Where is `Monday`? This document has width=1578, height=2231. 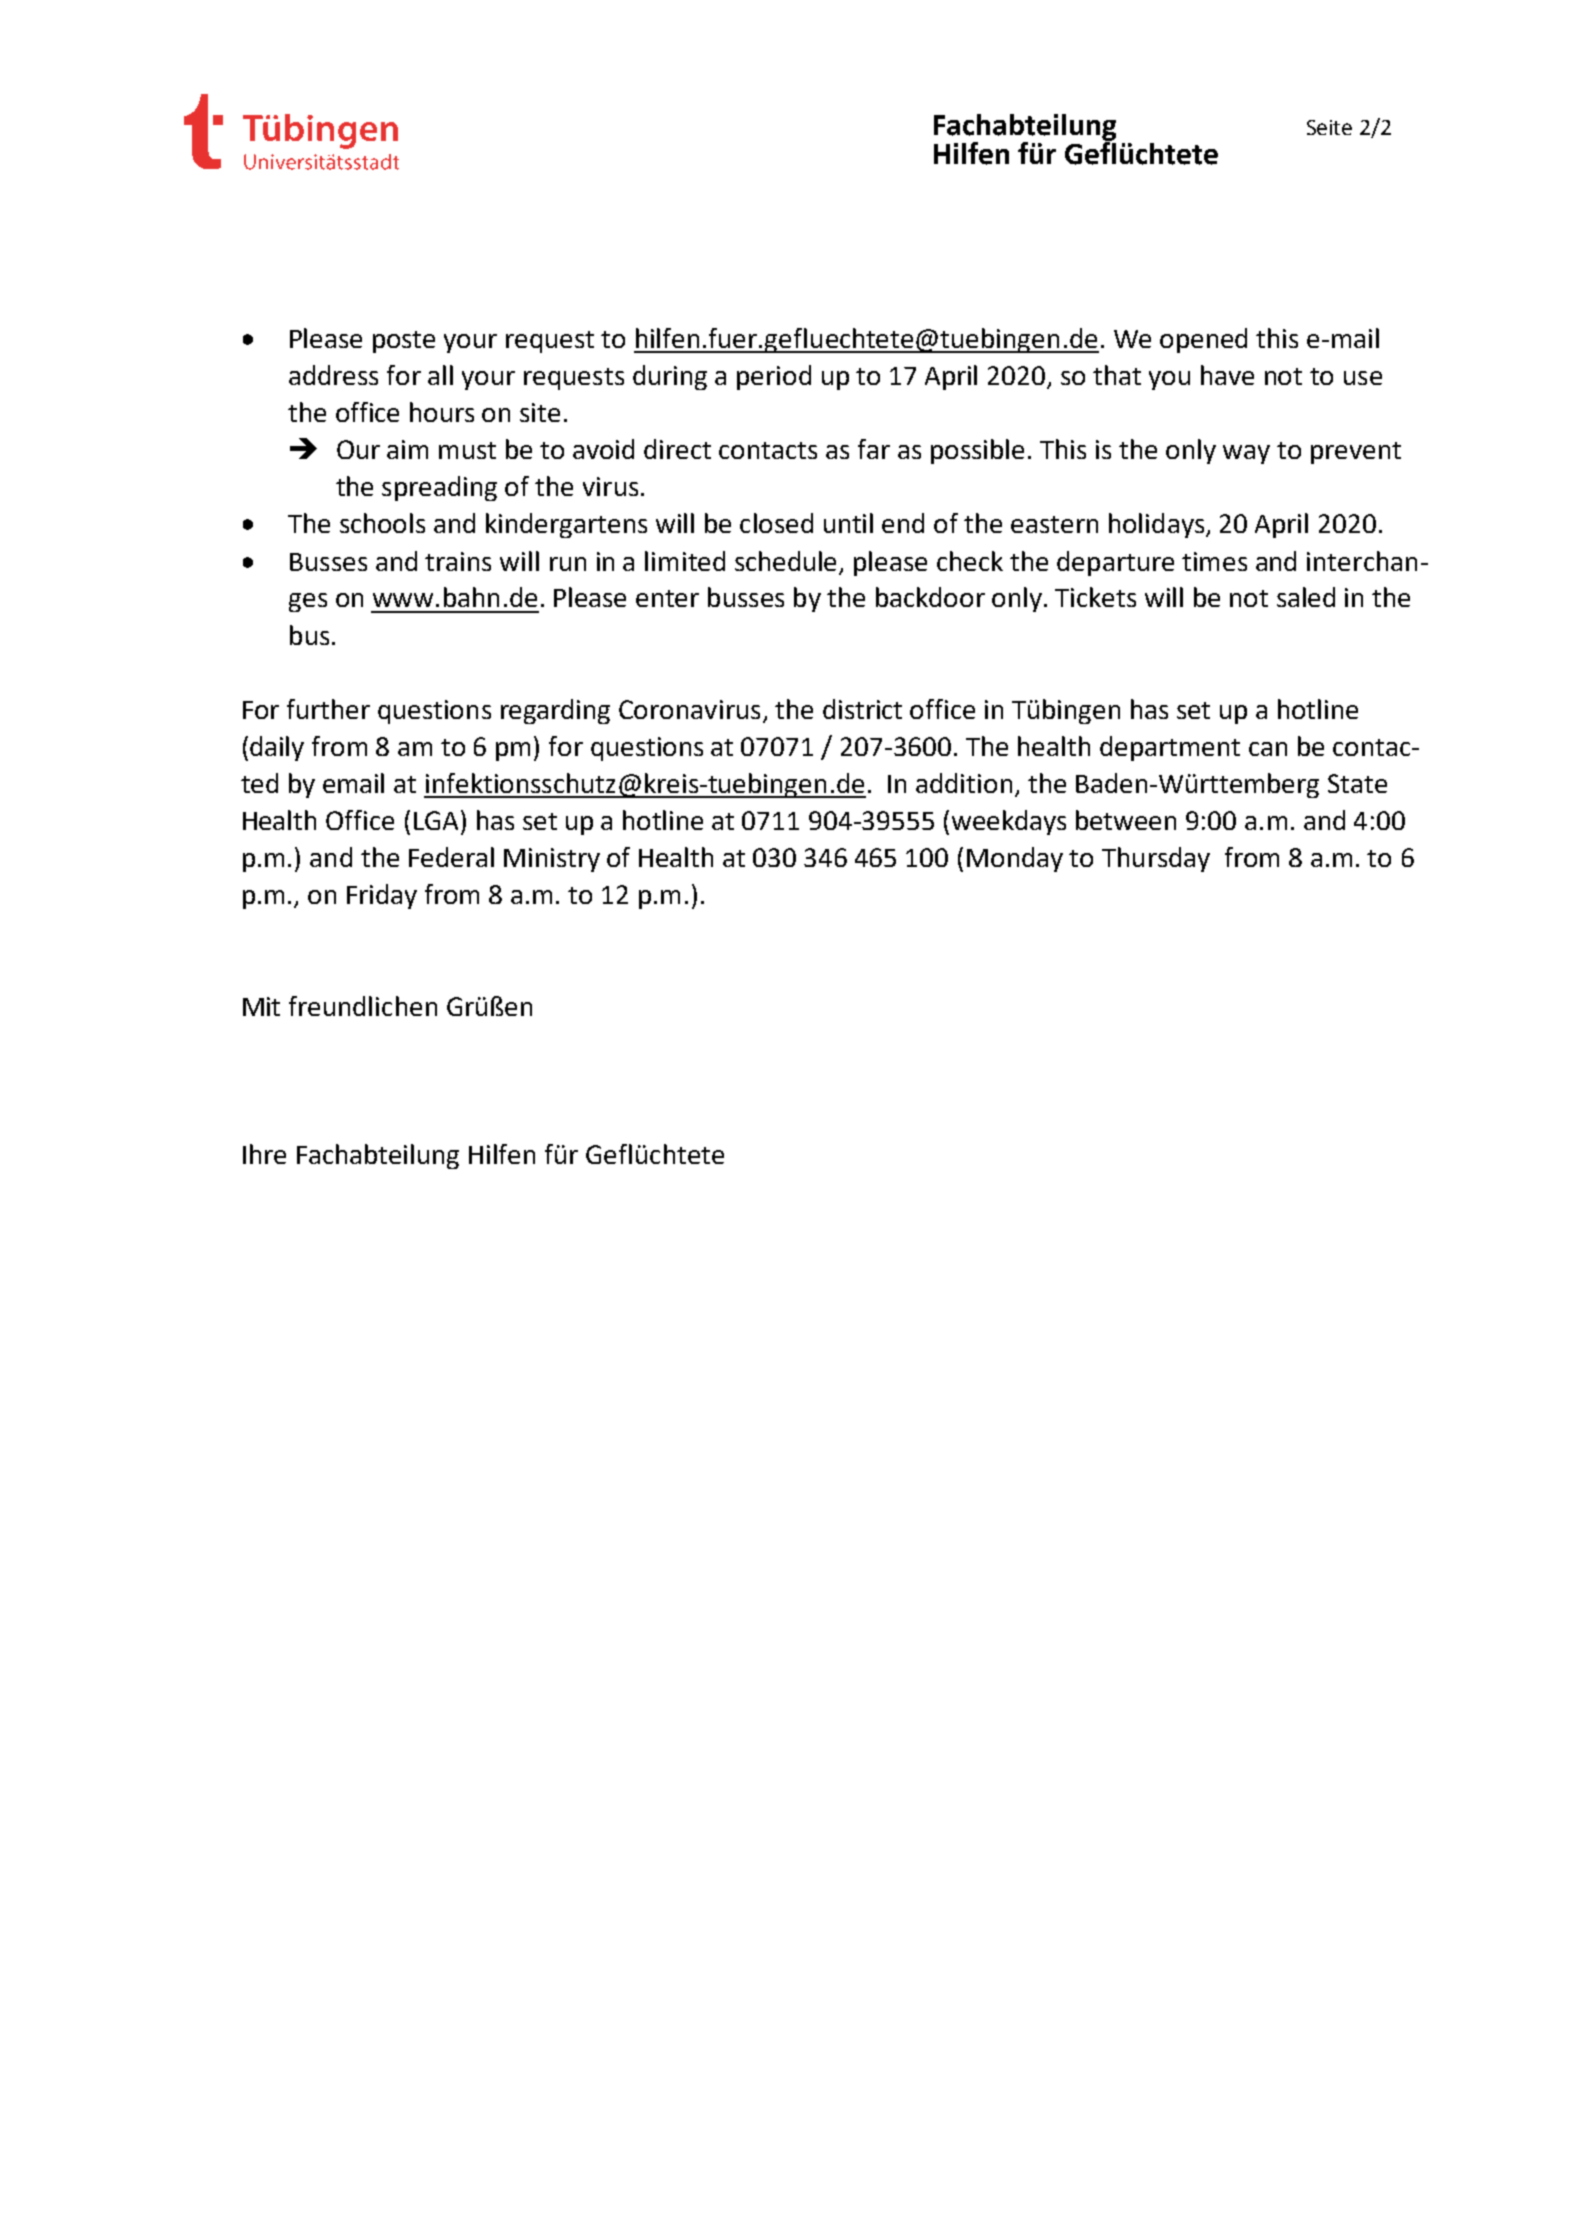 Monday is located at coordinates (1015, 859).
